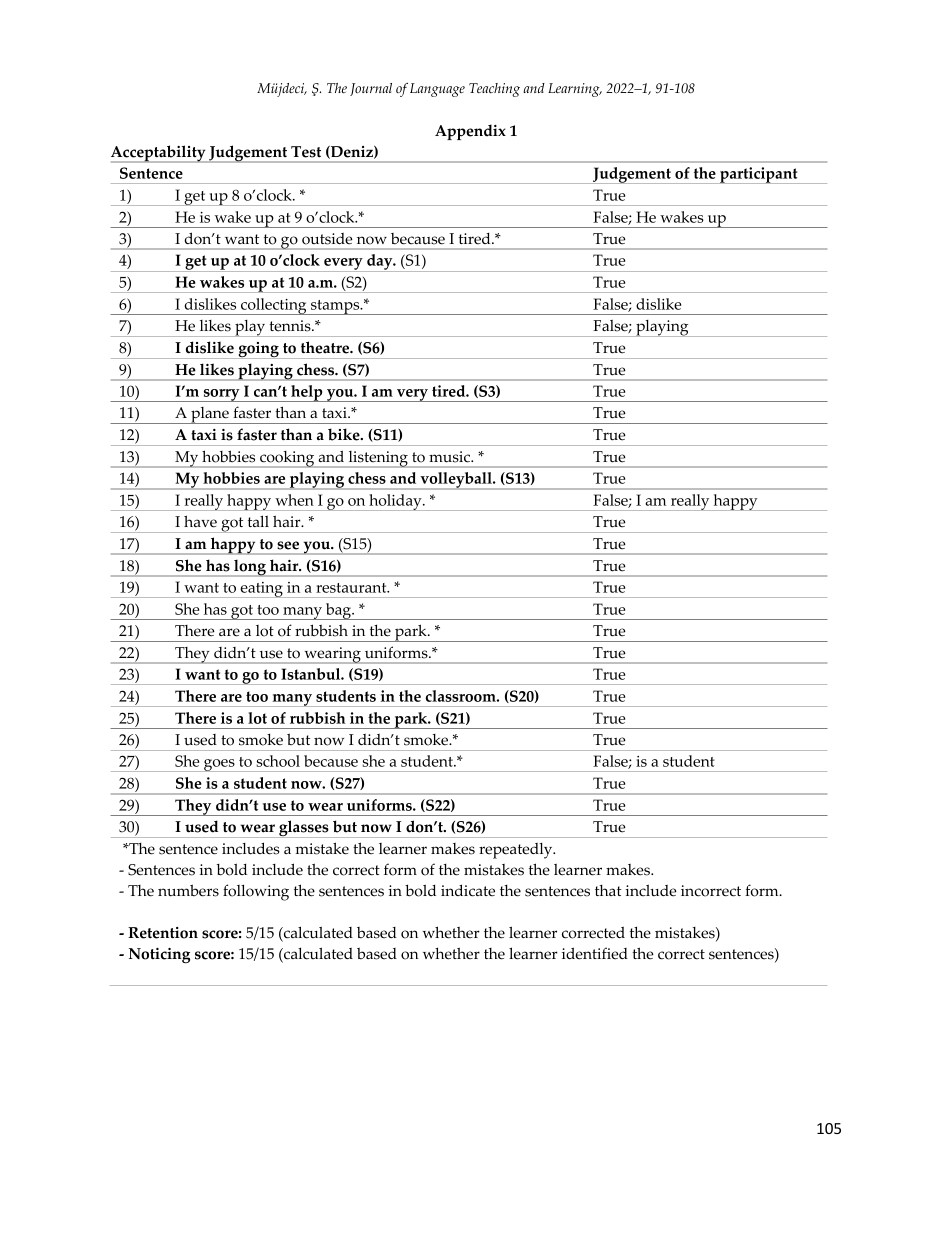 This screenshot has width=952, height=1233. I want to click on collecting, so click(274, 306).
